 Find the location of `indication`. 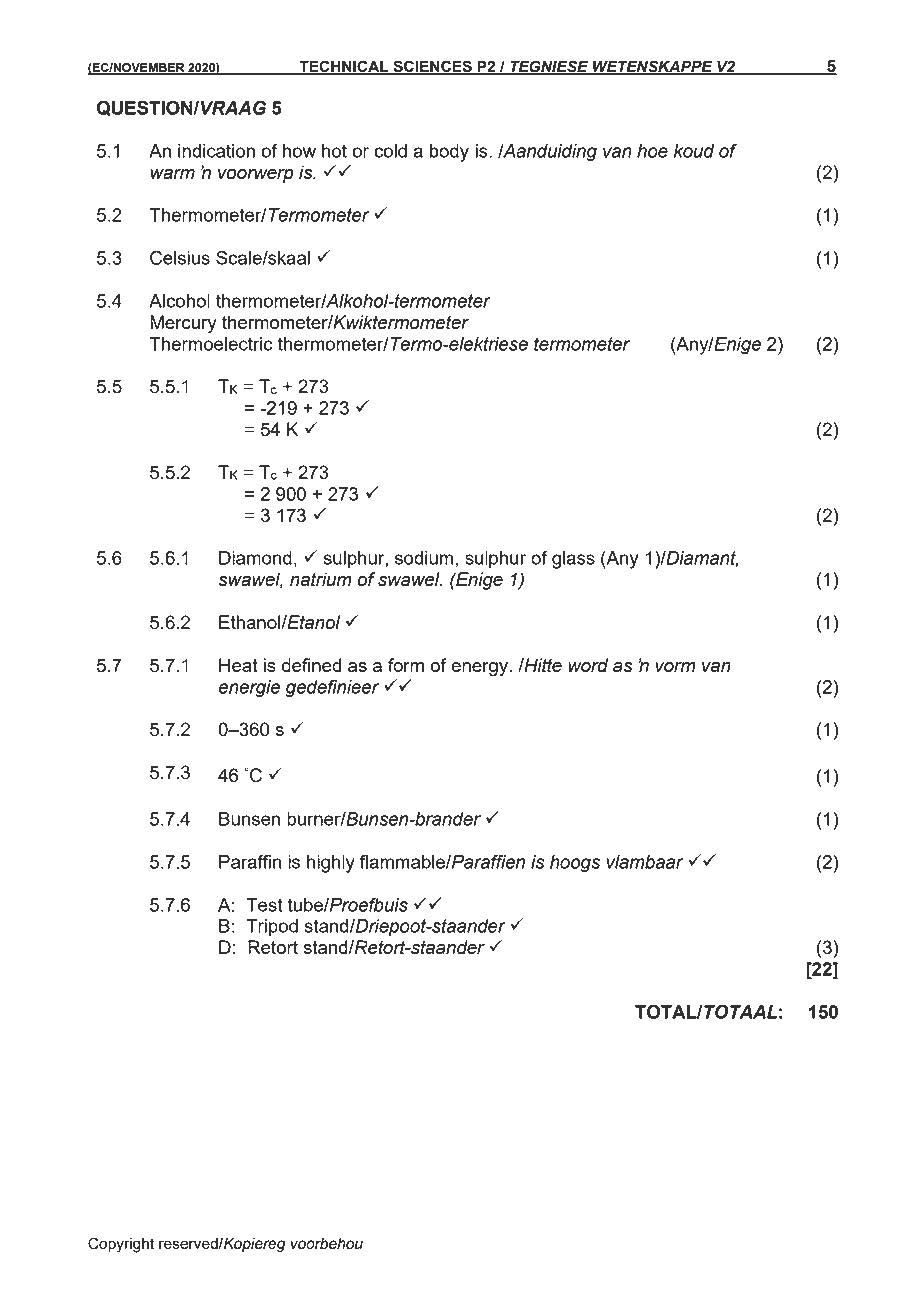

indication is located at coordinates (216, 151).
